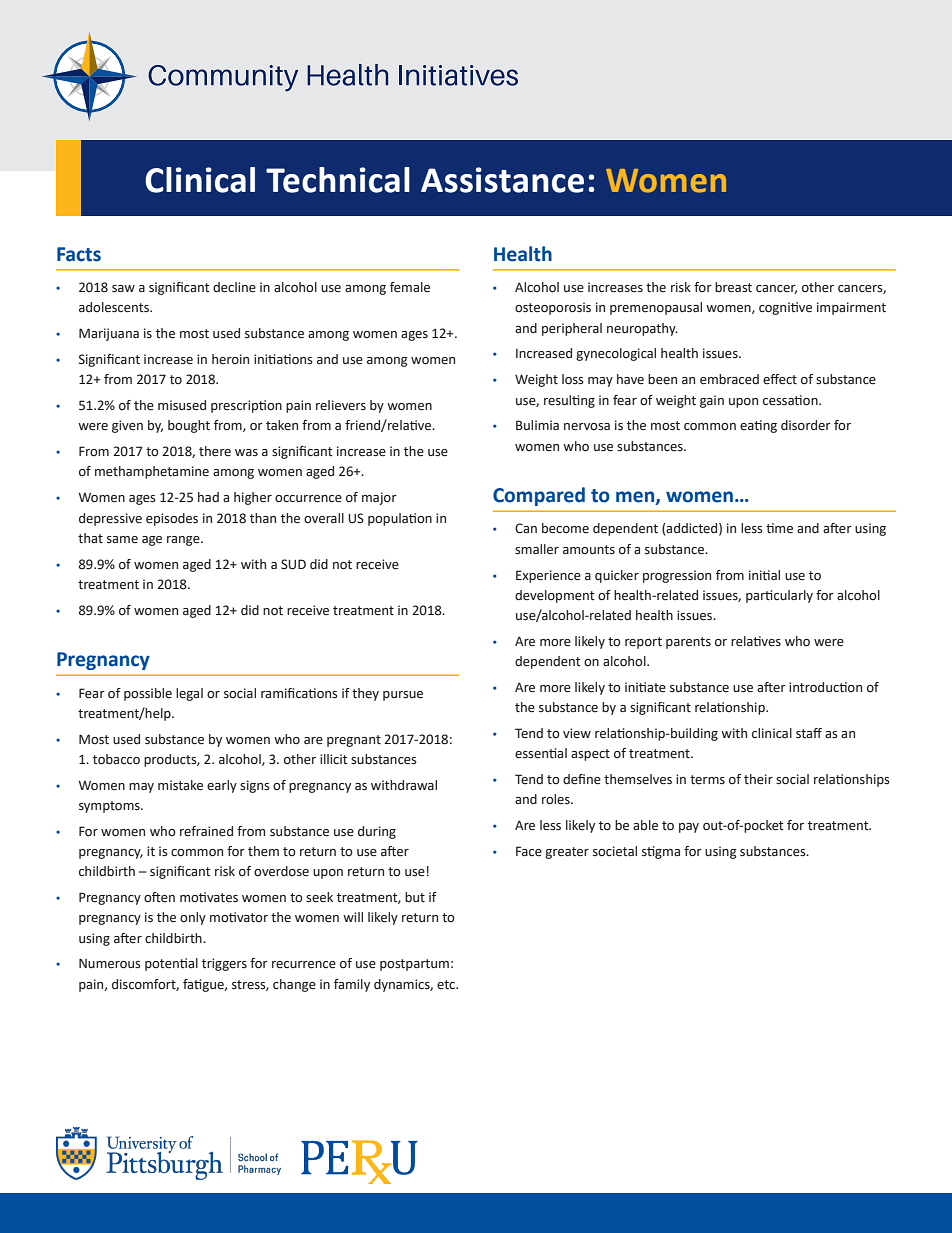 The image size is (952, 1233). I want to click on parents, so click(688, 643).
